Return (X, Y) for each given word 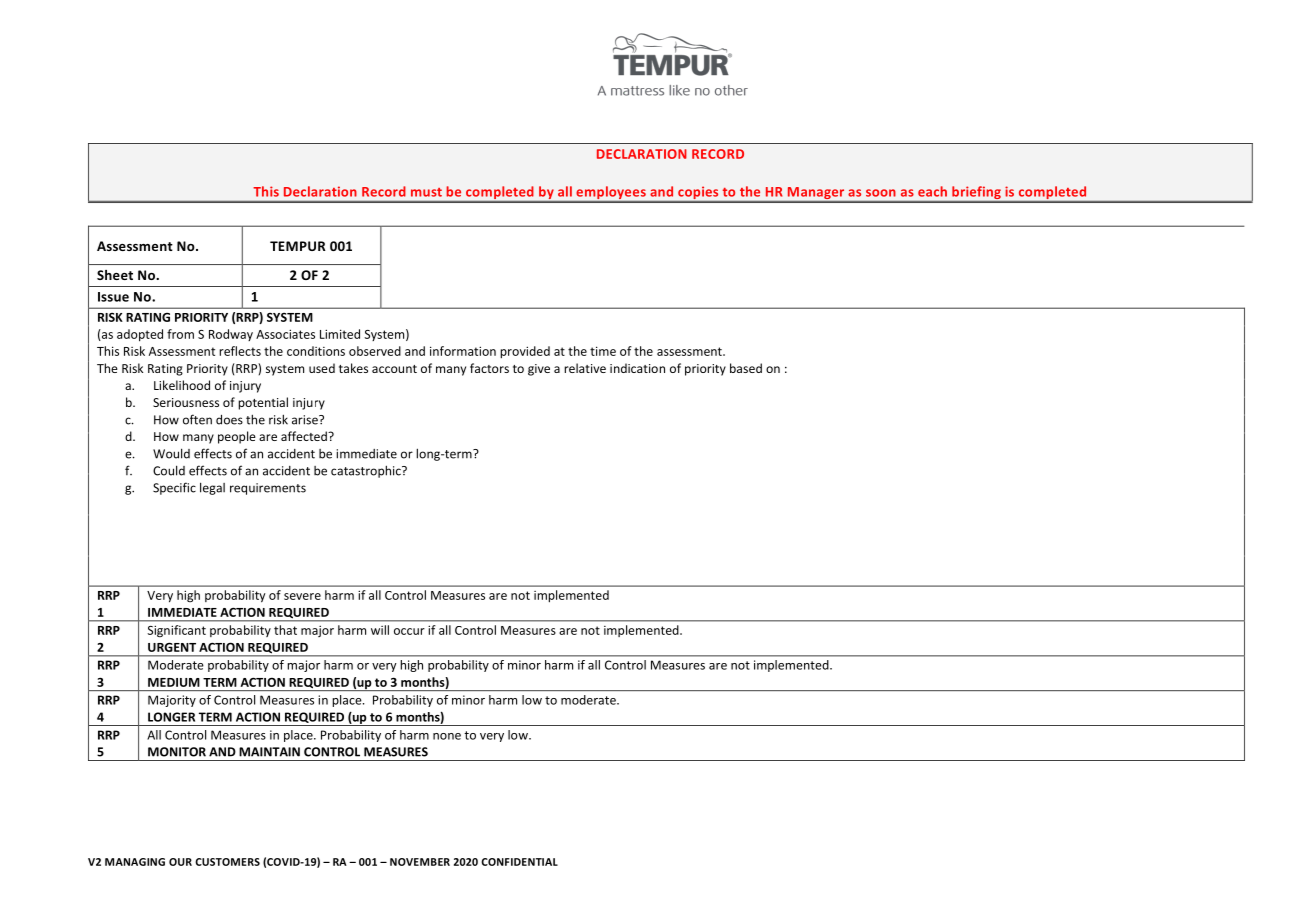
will (380, 630)
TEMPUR (298, 246)
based (746, 368)
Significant (176, 631)
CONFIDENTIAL (519, 862)
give (539, 370)
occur (409, 631)
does (229, 419)
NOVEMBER (420, 862)
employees (611, 194)
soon (881, 193)
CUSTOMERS (227, 862)
